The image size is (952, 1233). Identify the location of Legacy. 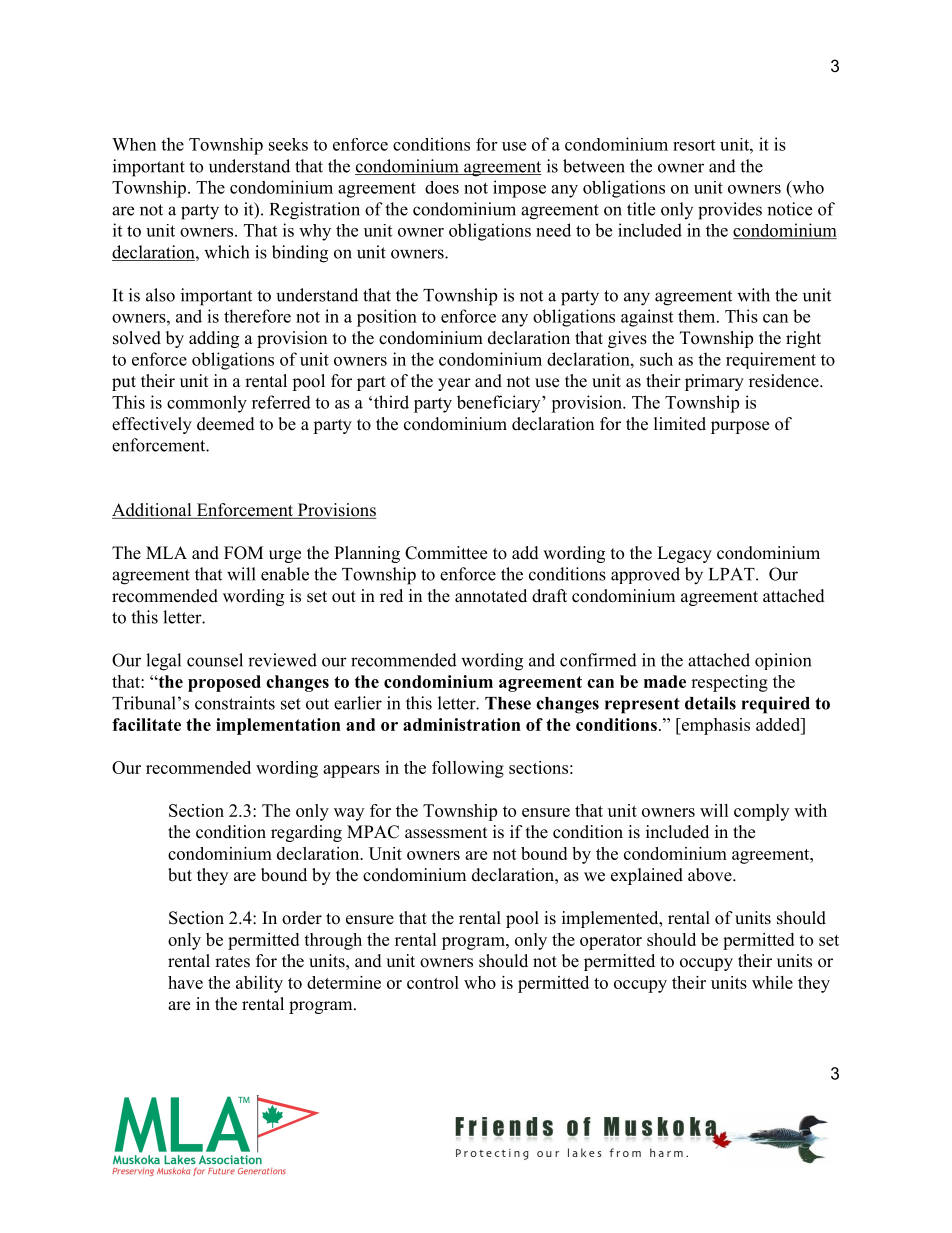
(684, 554).
